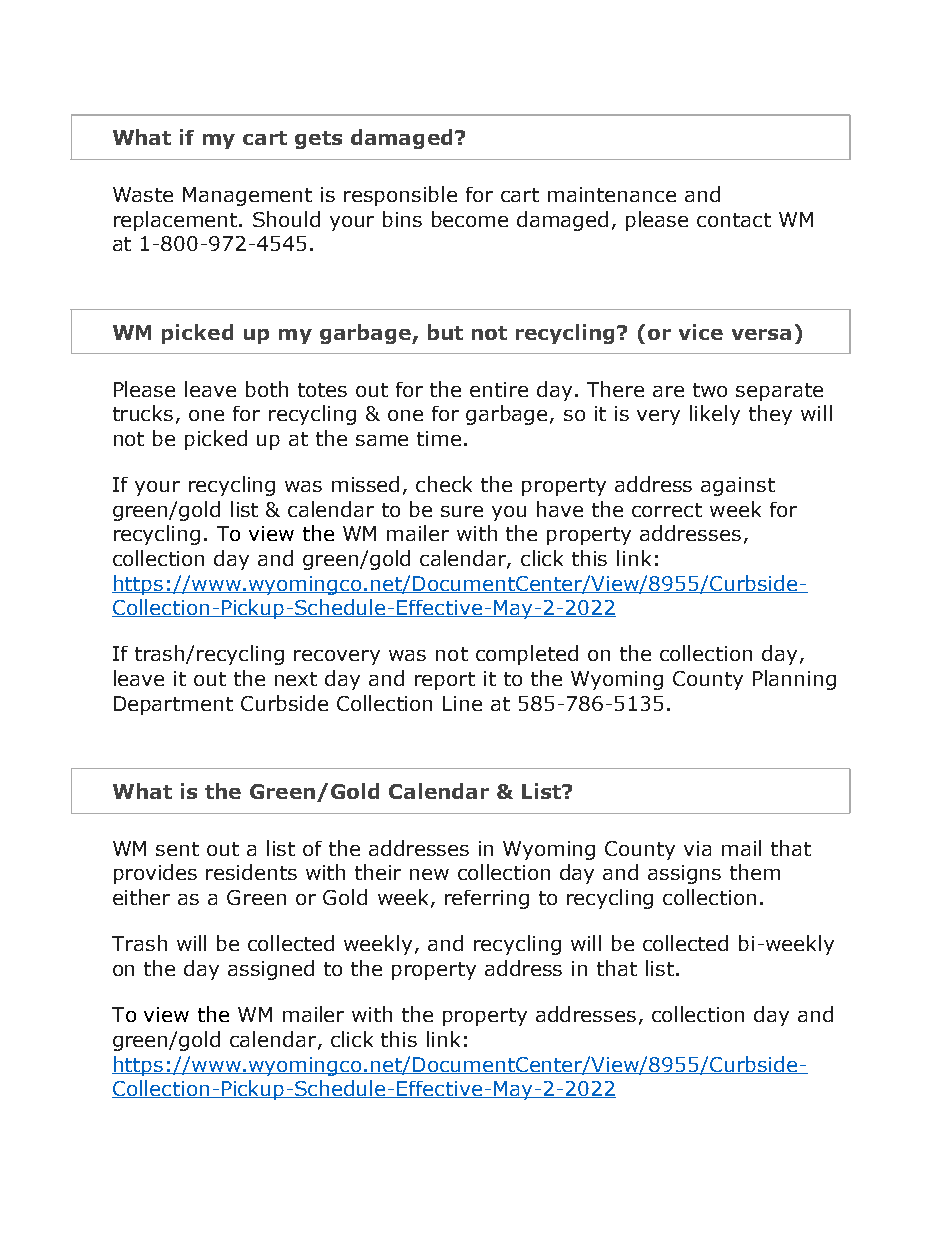 The width and height of the page is (952, 1233). What do you see at coordinates (439, 438) in the page?
I see `time` at bounding box center [439, 438].
